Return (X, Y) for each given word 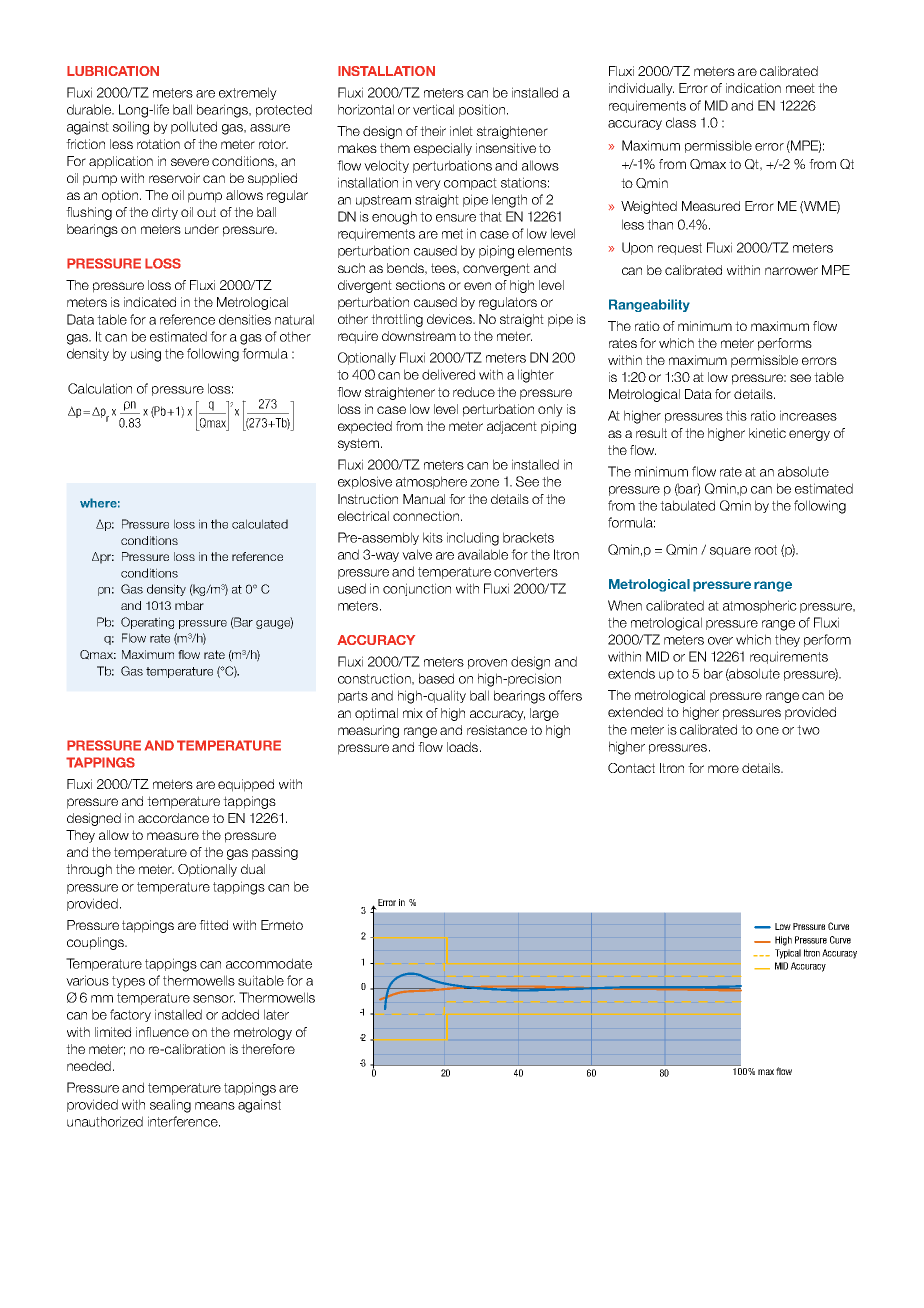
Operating (147, 623)
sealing (170, 1106)
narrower (791, 271)
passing (275, 853)
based (436, 678)
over (720, 641)
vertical (433, 109)
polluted (194, 127)
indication (753, 88)
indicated (150, 302)
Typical (788, 954)
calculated (260, 524)
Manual (424, 499)
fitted (213, 925)
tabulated (687, 505)
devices (450, 319)
